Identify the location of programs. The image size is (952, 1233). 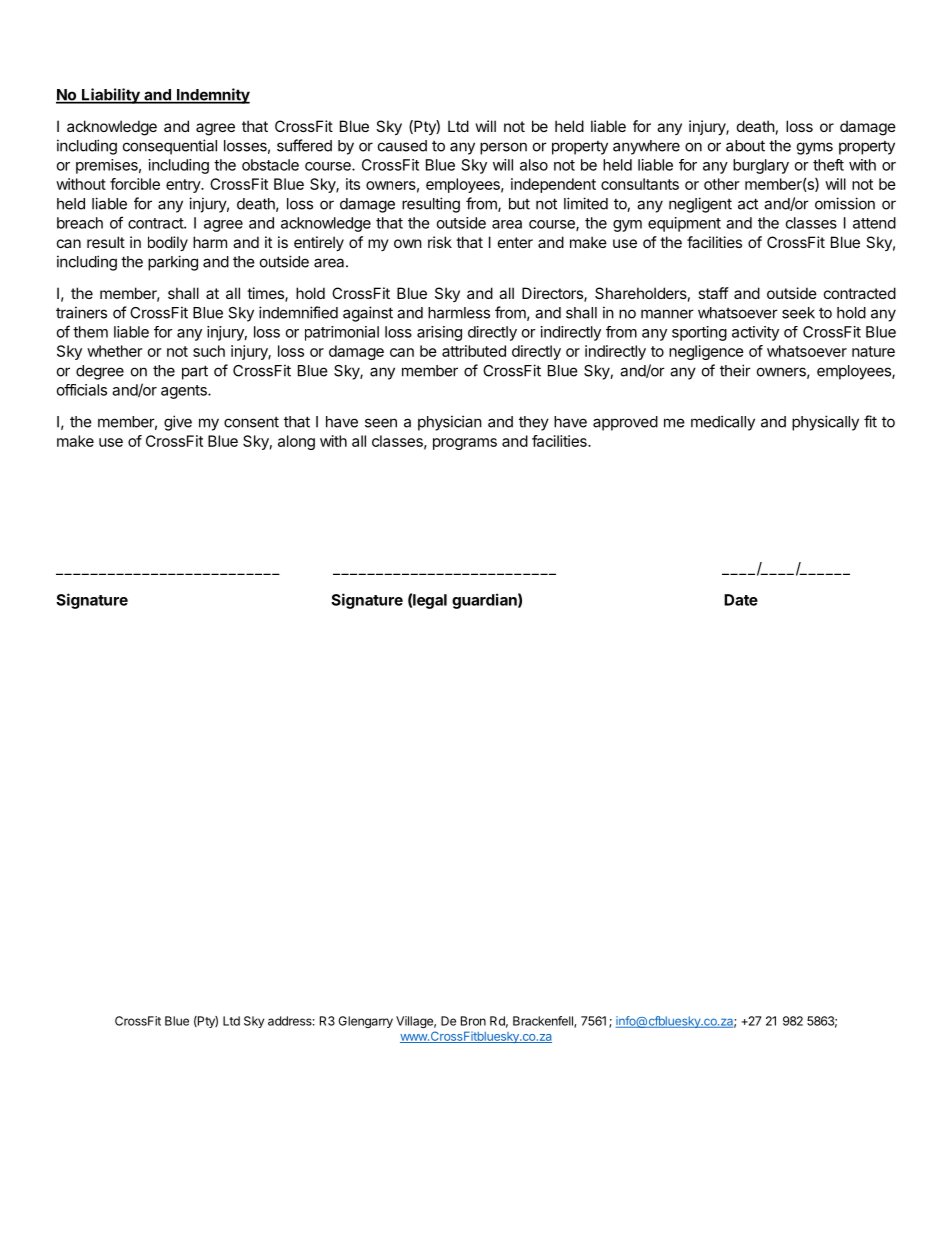
(465, 444).
